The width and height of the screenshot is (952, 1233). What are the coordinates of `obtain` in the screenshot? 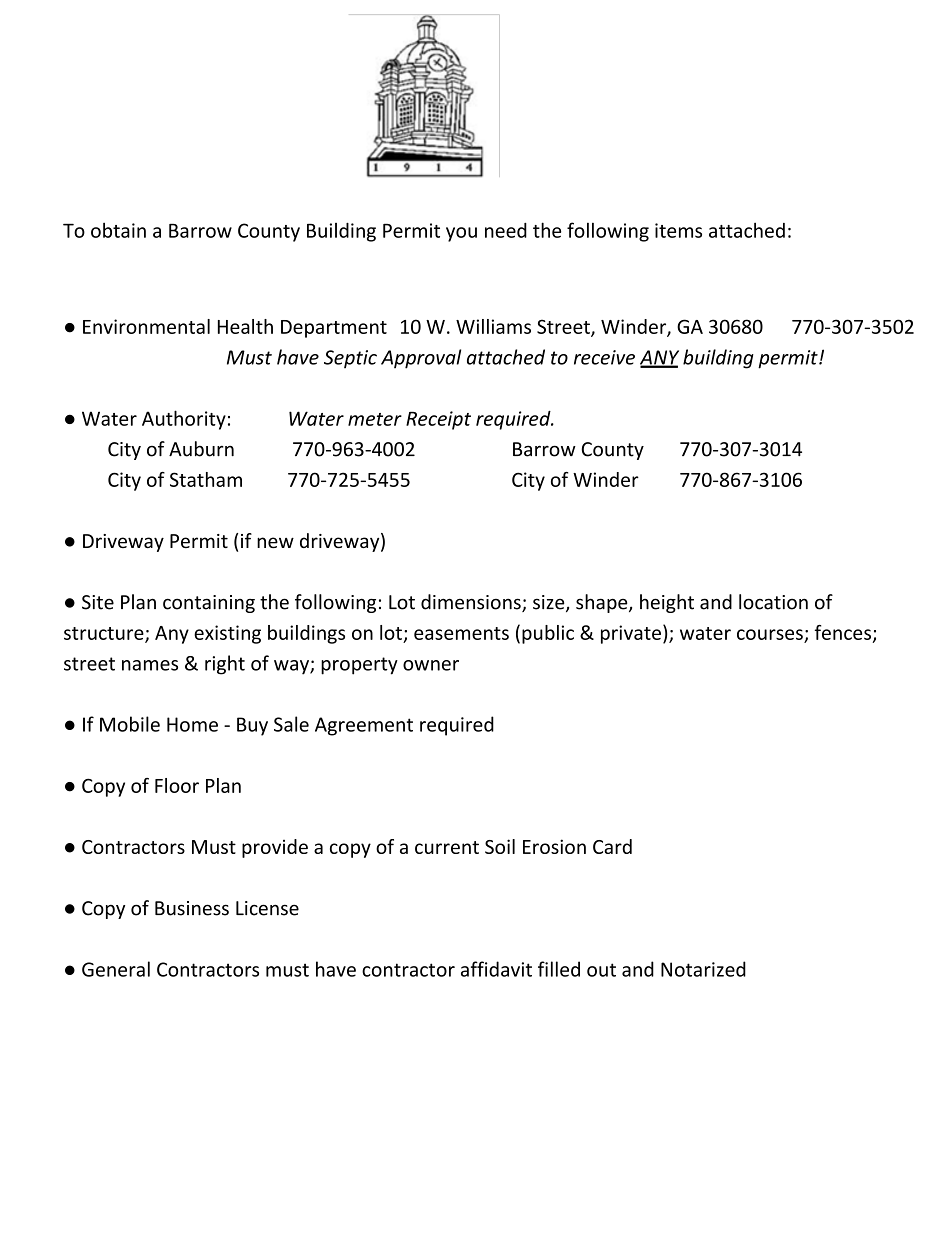 It's located at (118, 230).
